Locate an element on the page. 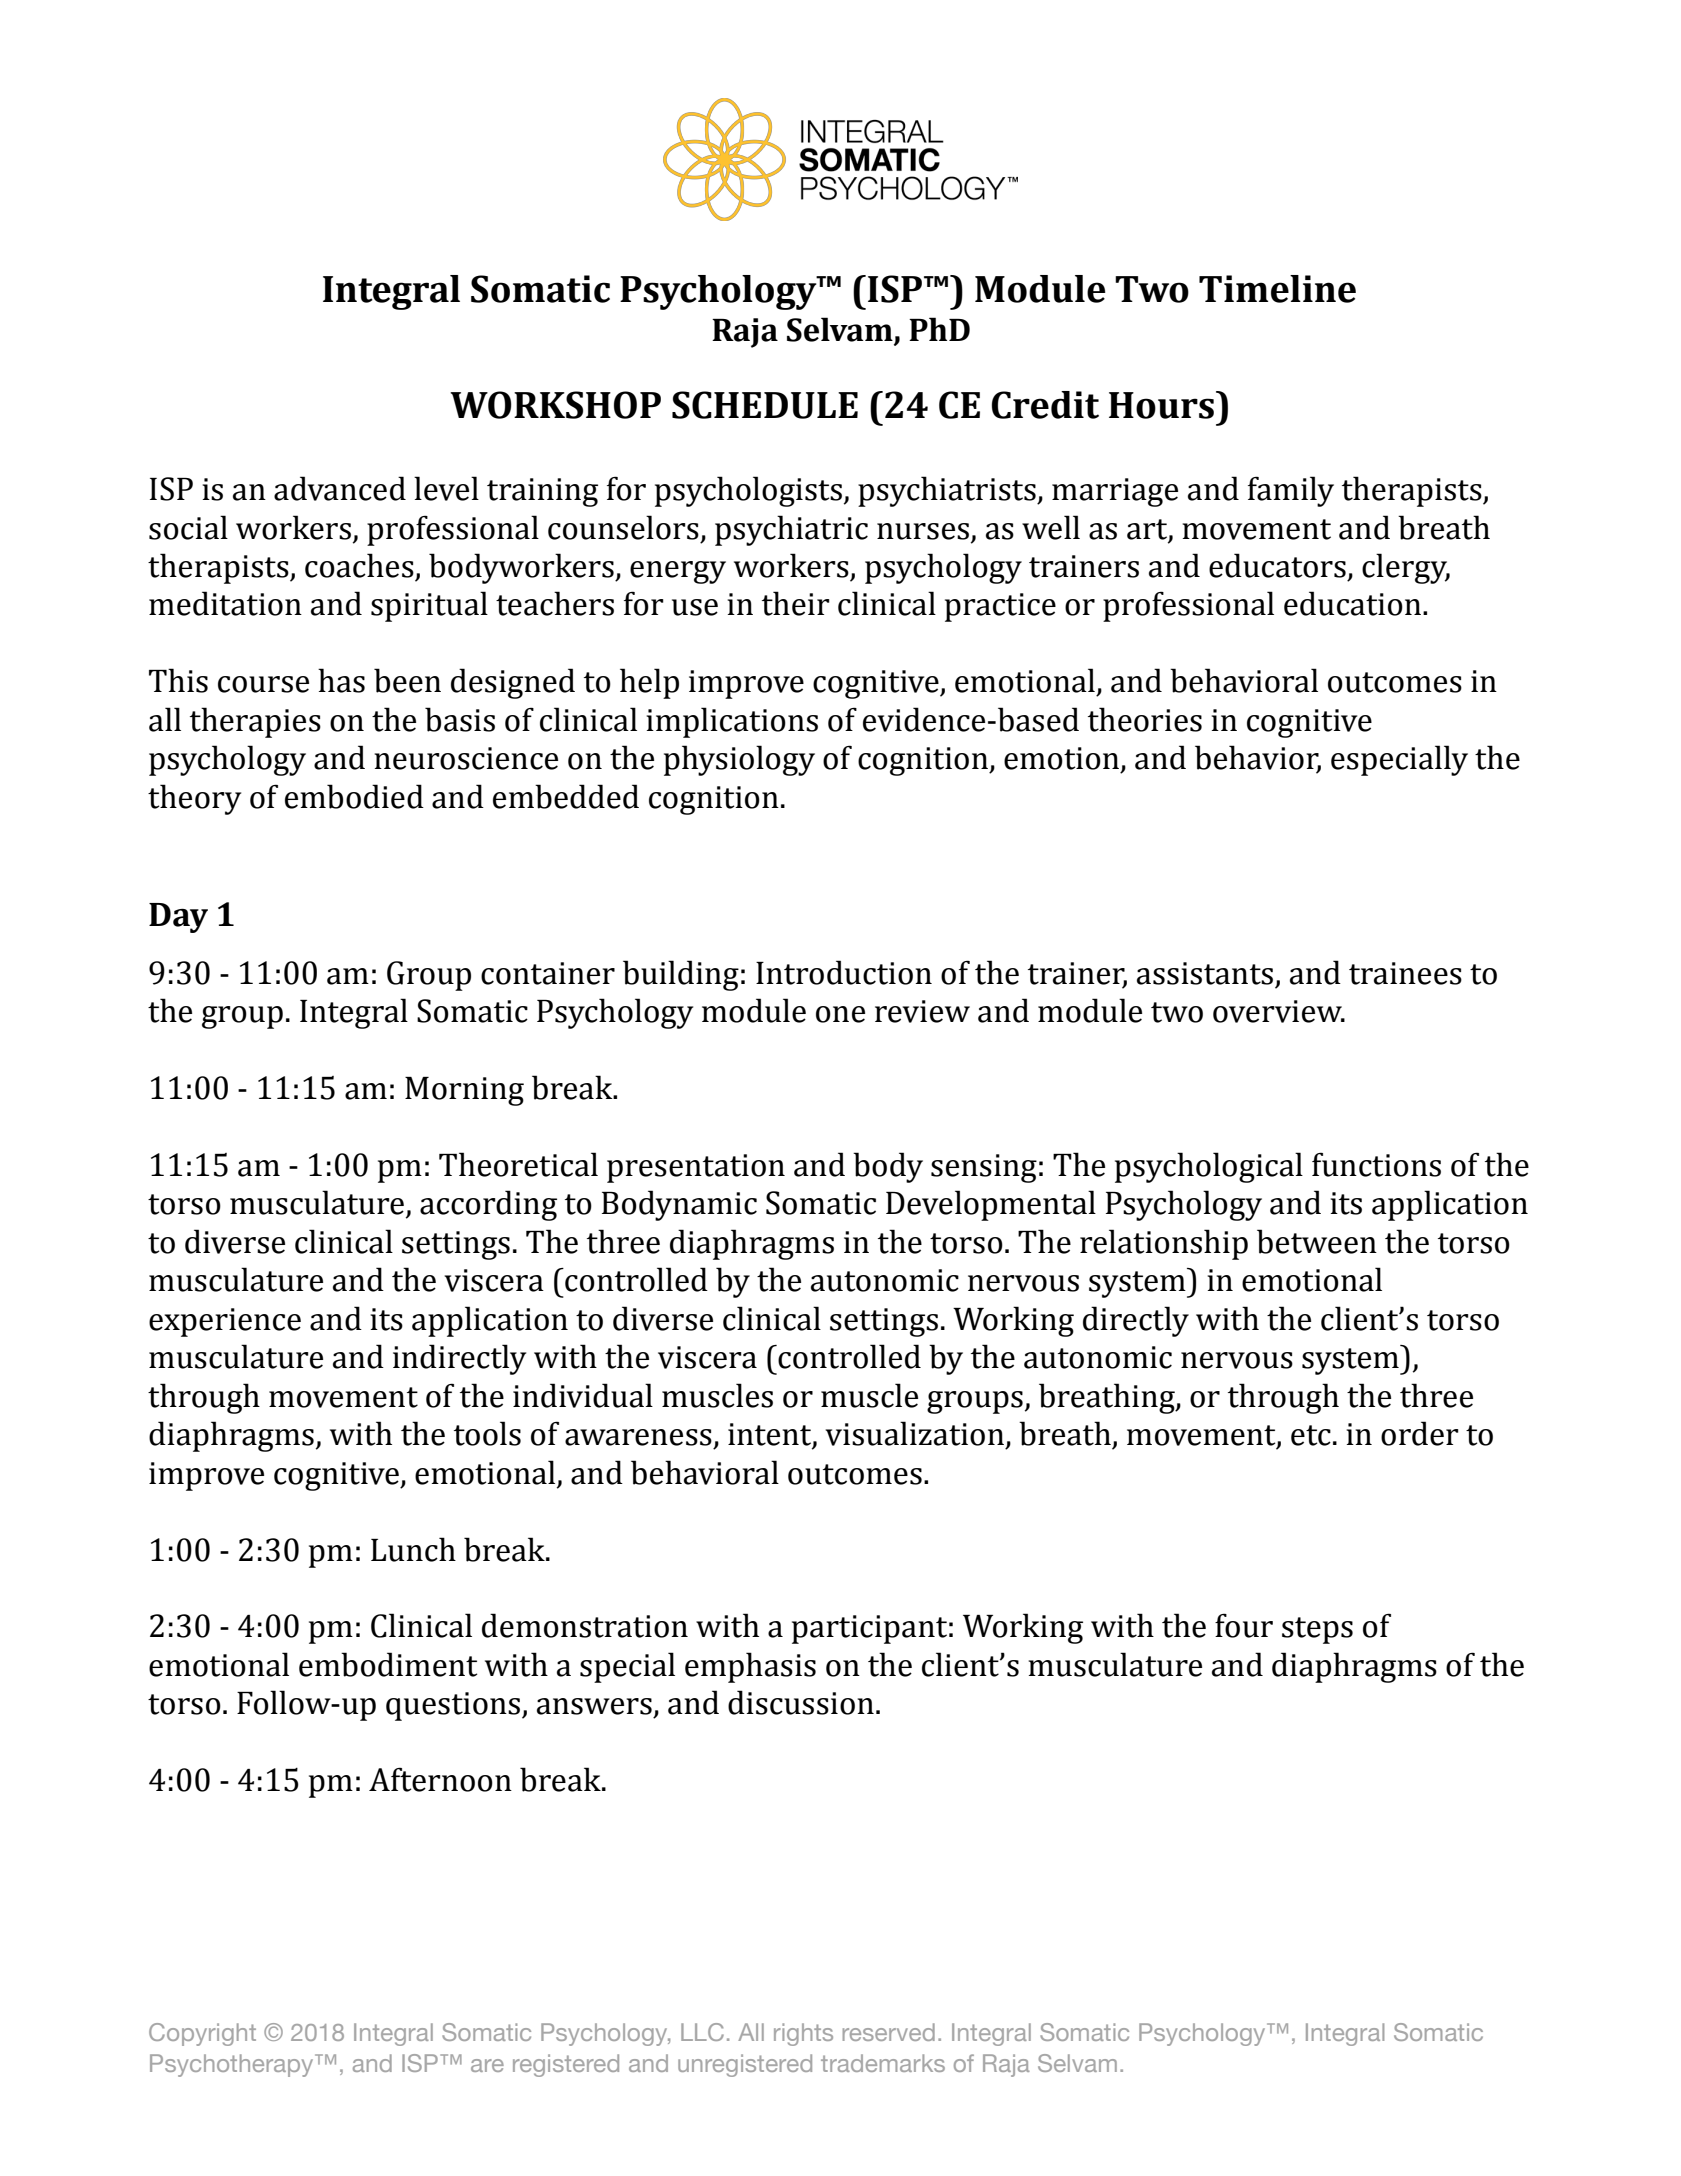 The image size is (1681, 2176). reserved is located at coordinates (889, 2032).
